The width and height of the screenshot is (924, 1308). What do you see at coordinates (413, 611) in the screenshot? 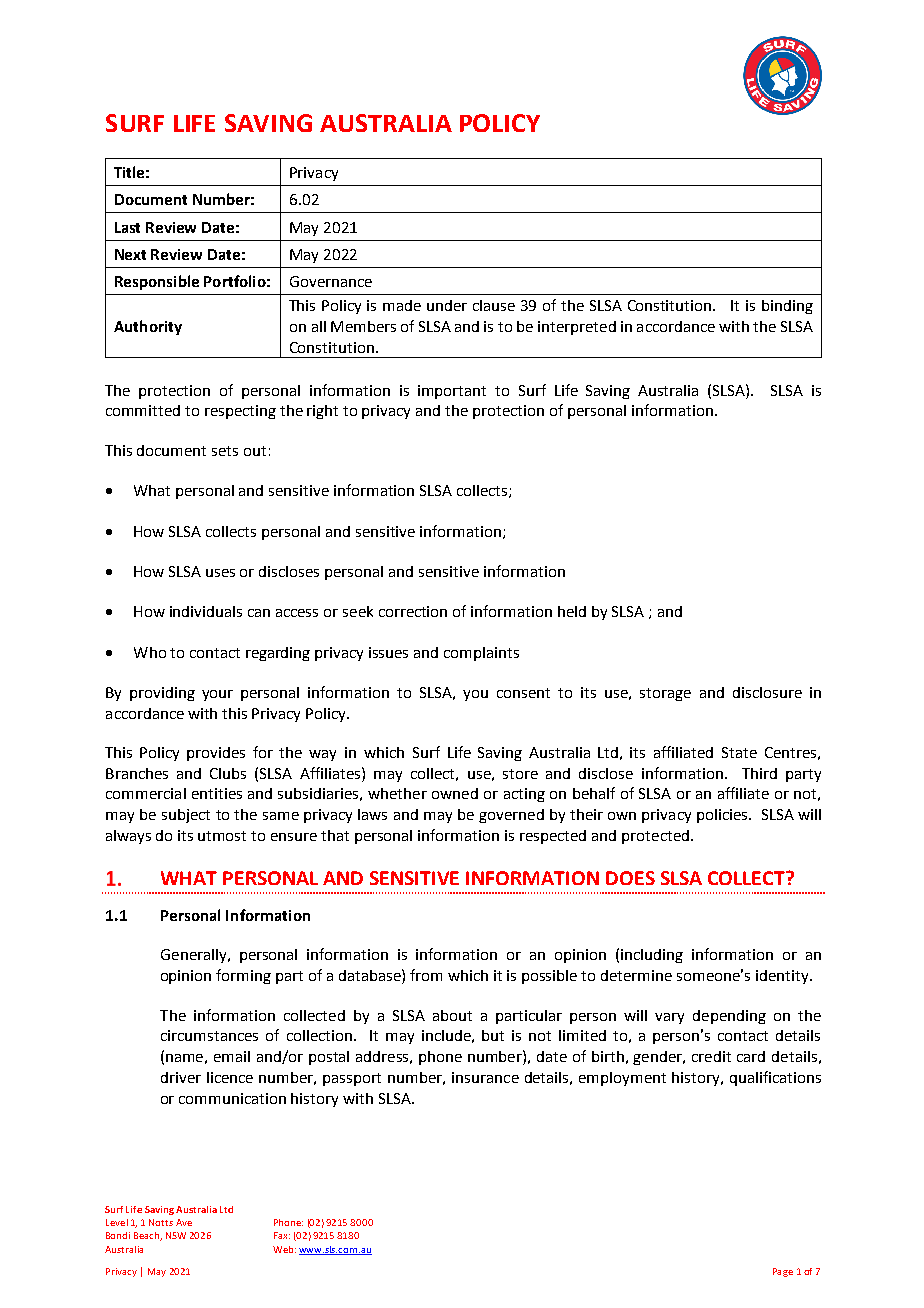
I see `correction` at bounding box center [413, 611].
